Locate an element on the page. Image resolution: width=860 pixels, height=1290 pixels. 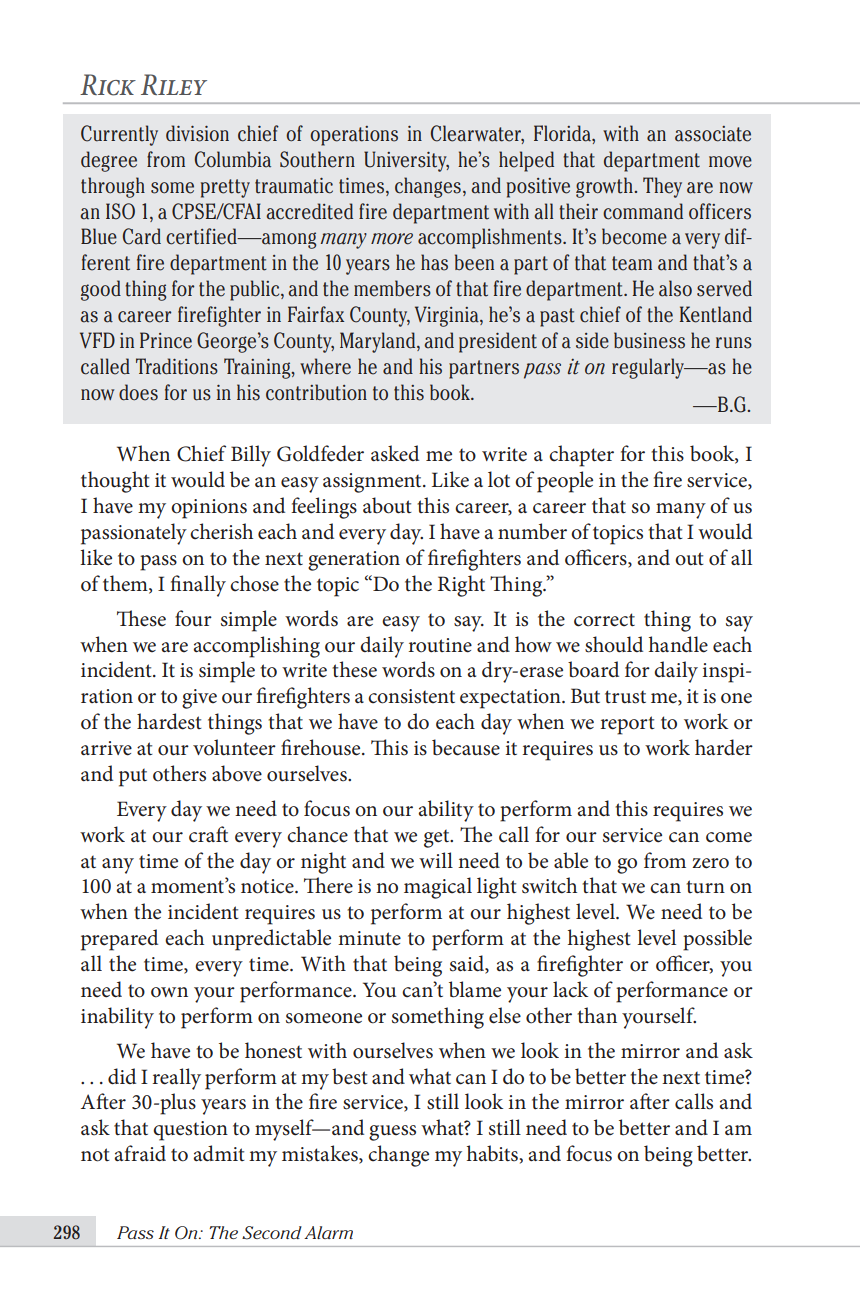
division is located at coordinates (197, 133).
